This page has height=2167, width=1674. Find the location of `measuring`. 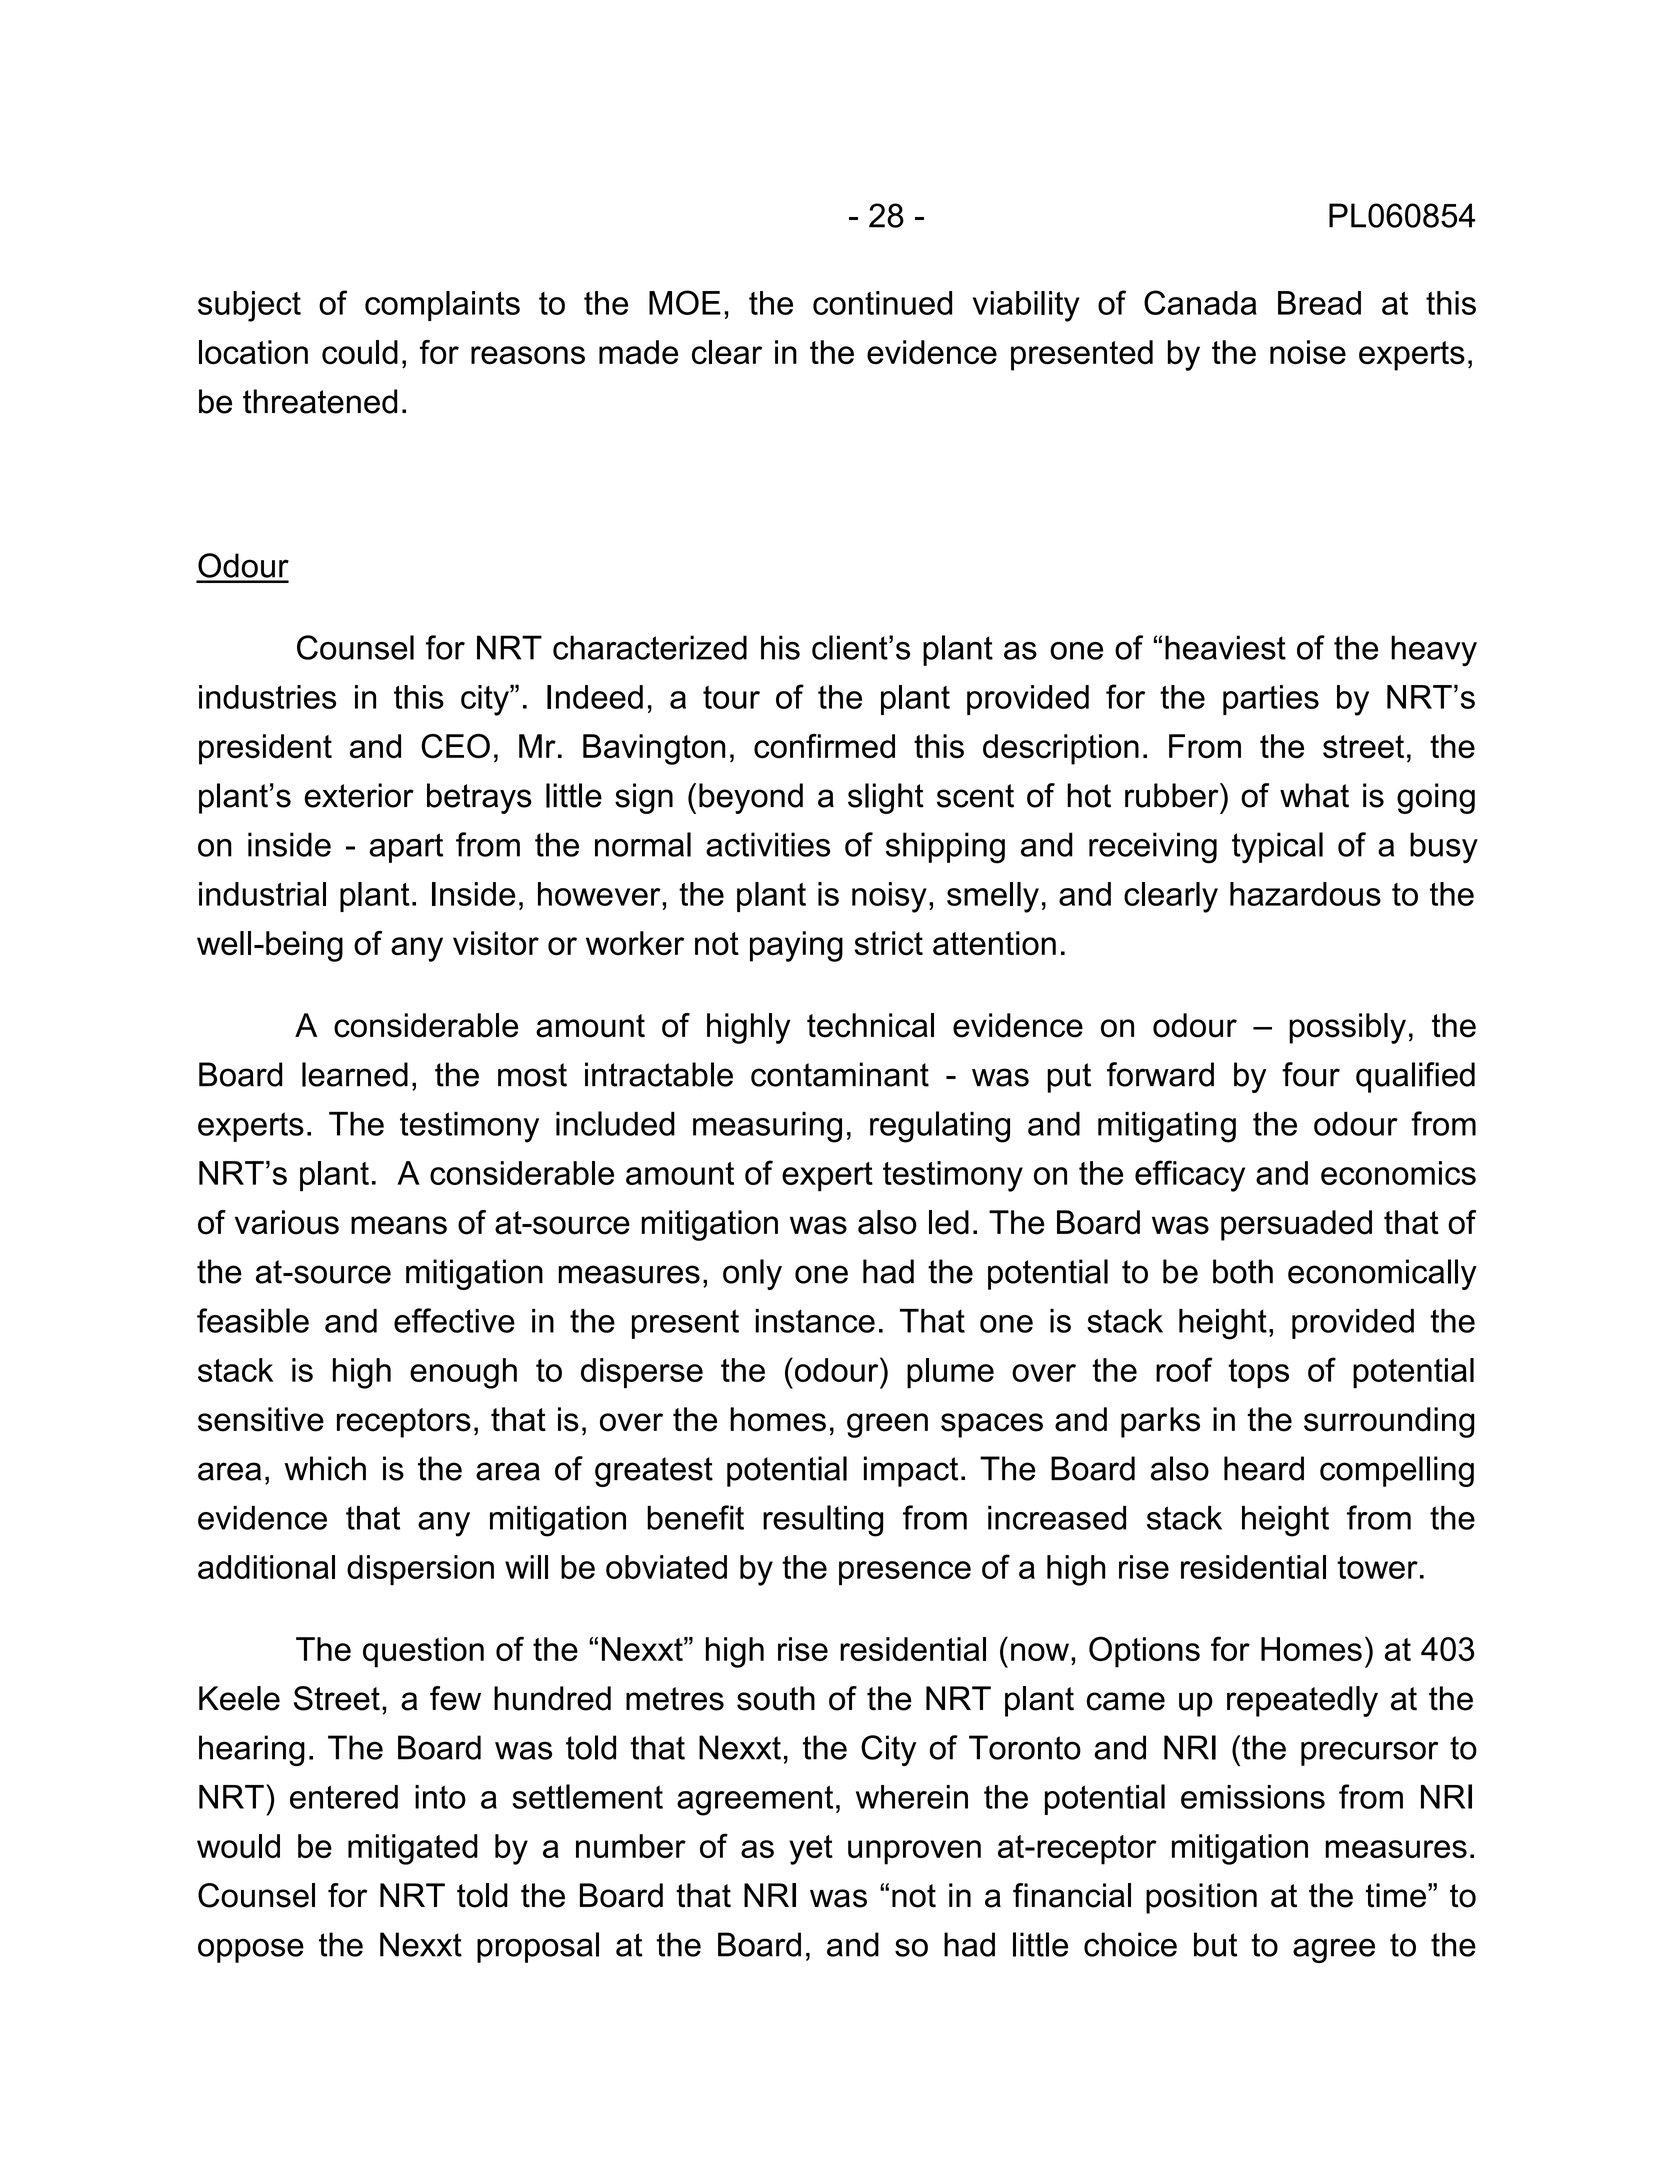

measuring is located at coordinates (767, 1127).
